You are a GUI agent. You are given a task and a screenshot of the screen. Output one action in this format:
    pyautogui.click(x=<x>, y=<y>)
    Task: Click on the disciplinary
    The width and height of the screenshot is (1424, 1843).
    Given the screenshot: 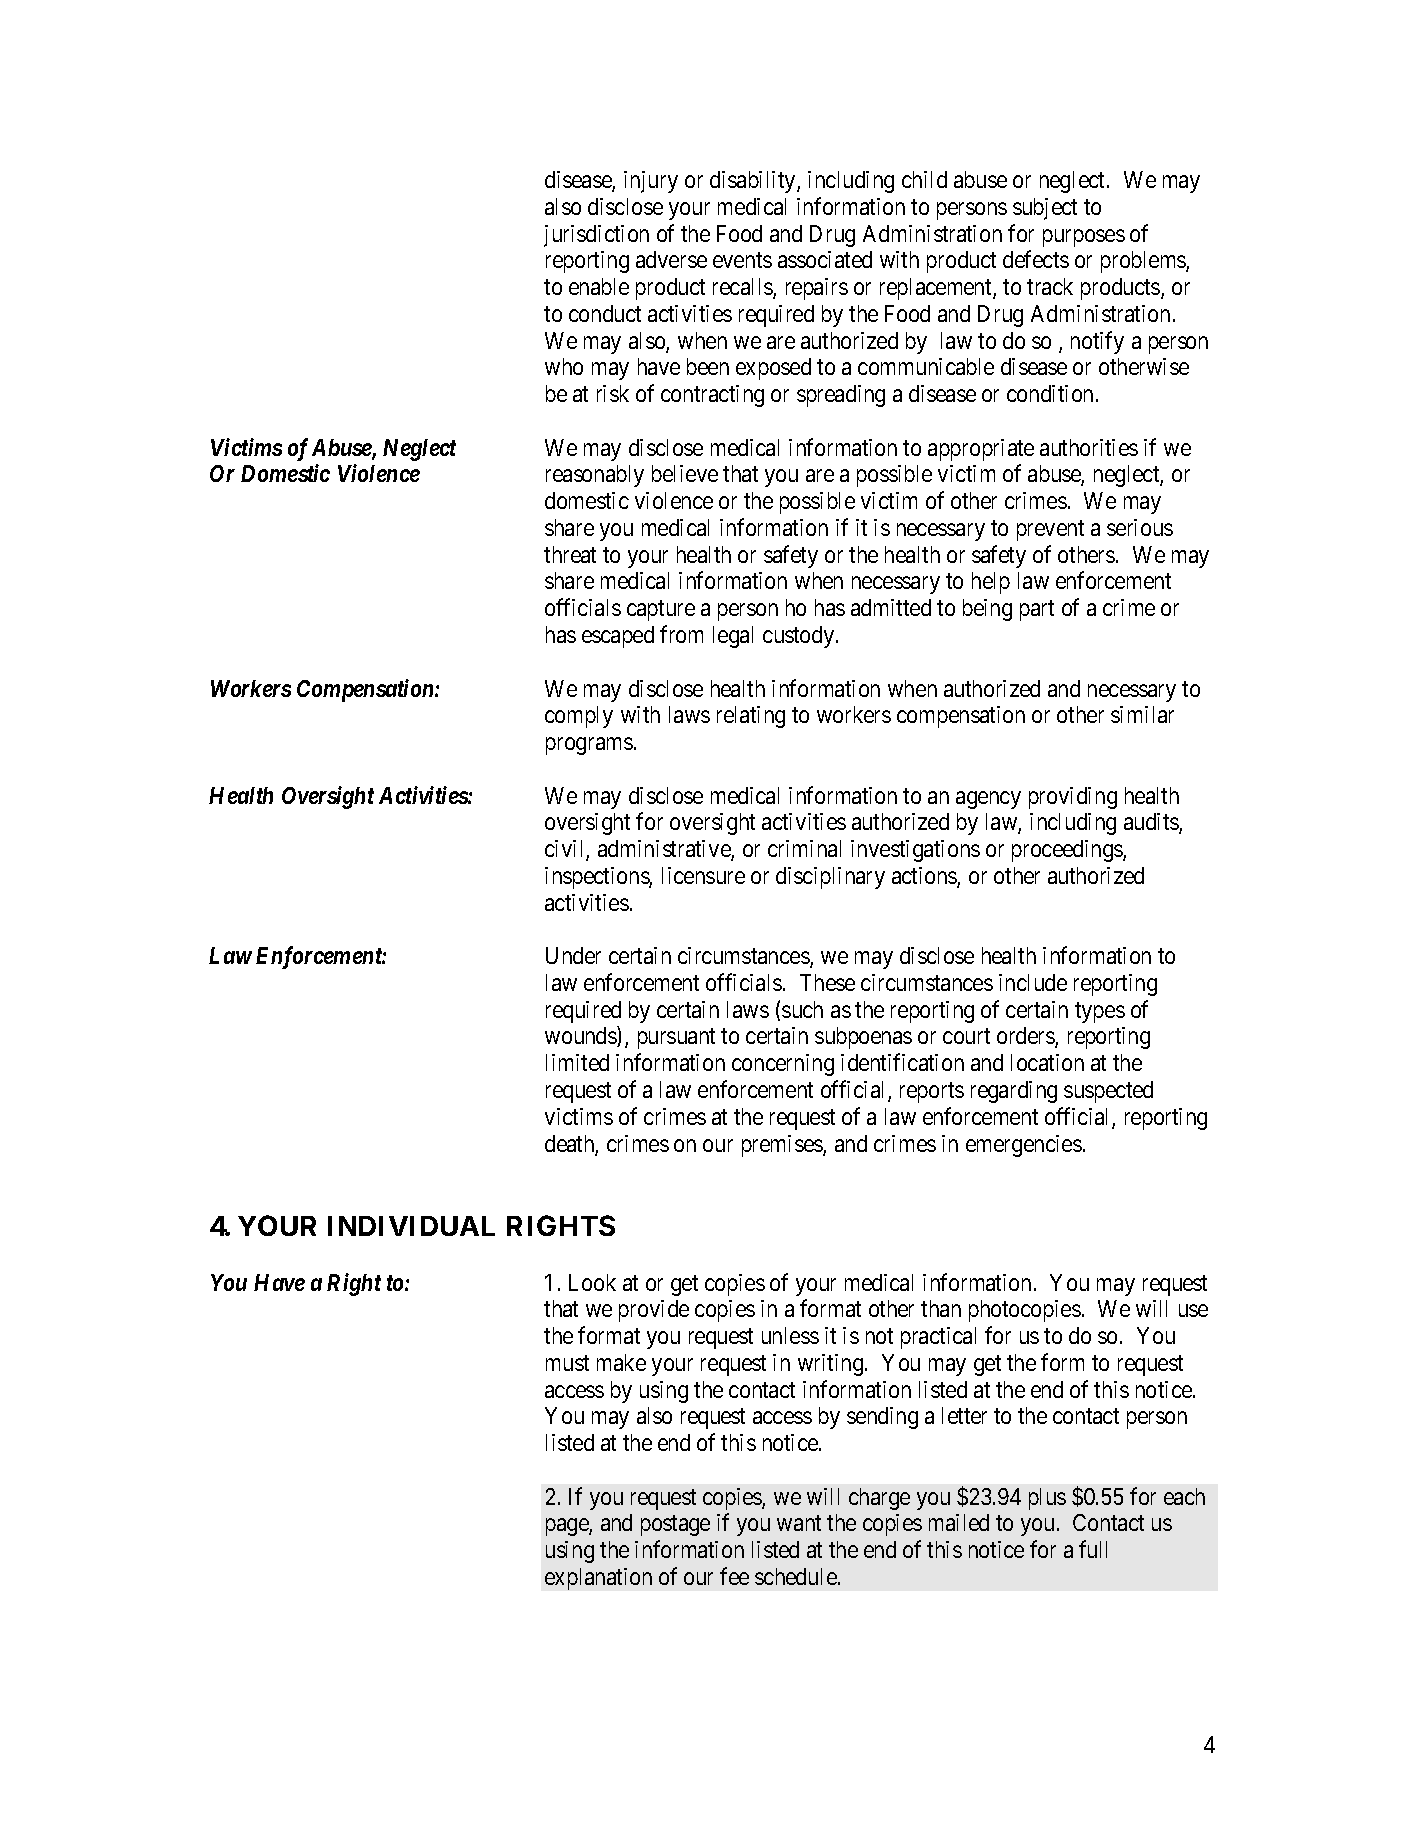 What is the action you would take?
    pyautogui.click(x=830, y=878)
